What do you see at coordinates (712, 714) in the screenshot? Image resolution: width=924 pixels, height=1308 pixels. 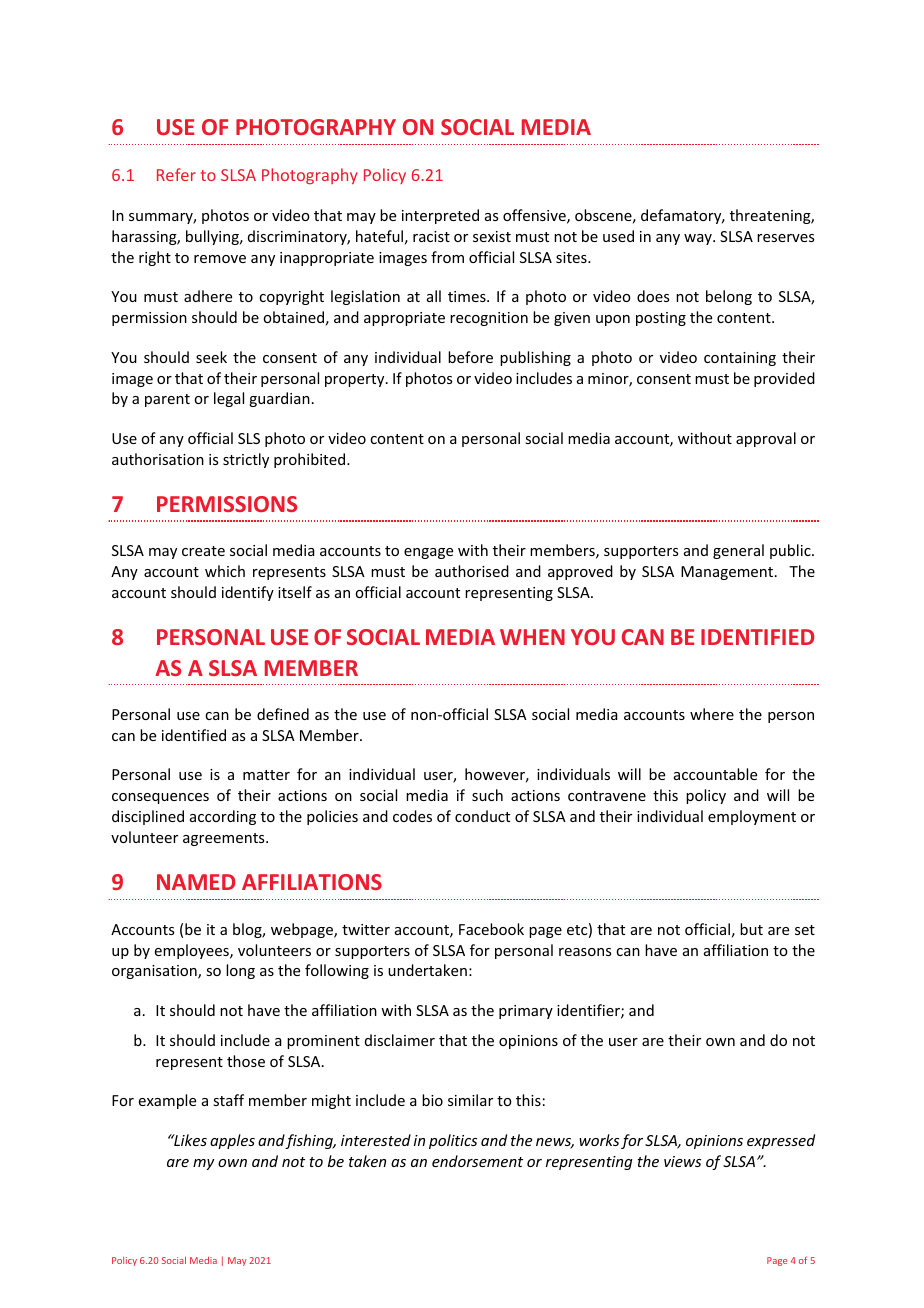 I see `where` at bounding box center [712, 714].
